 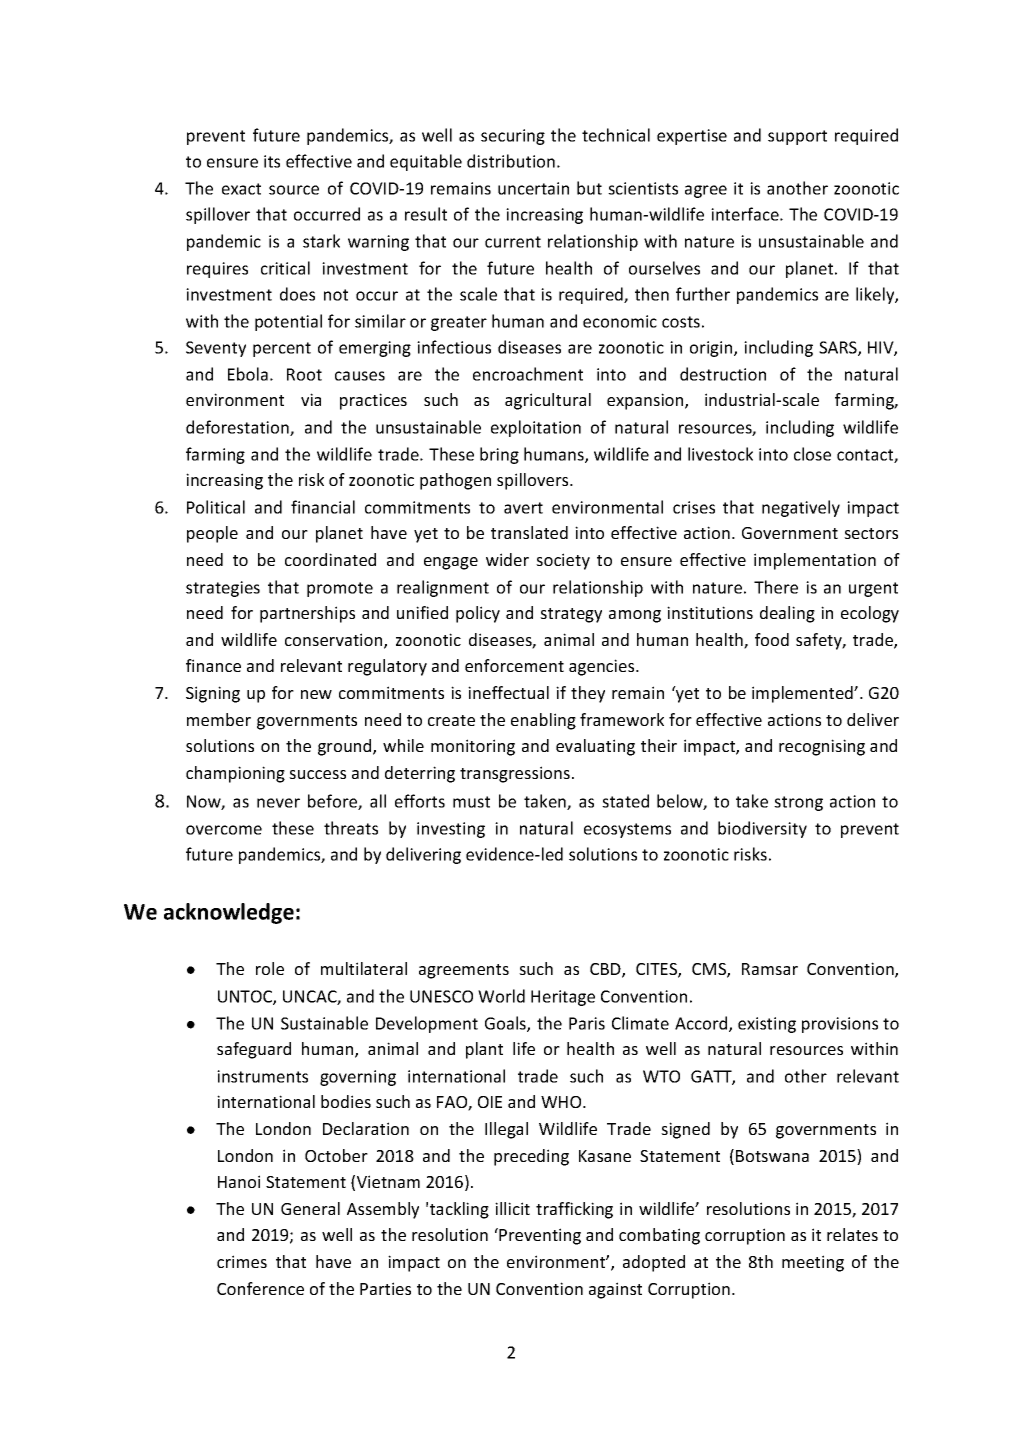 I want to click on ecosystems, so click(x=627, y=830).
